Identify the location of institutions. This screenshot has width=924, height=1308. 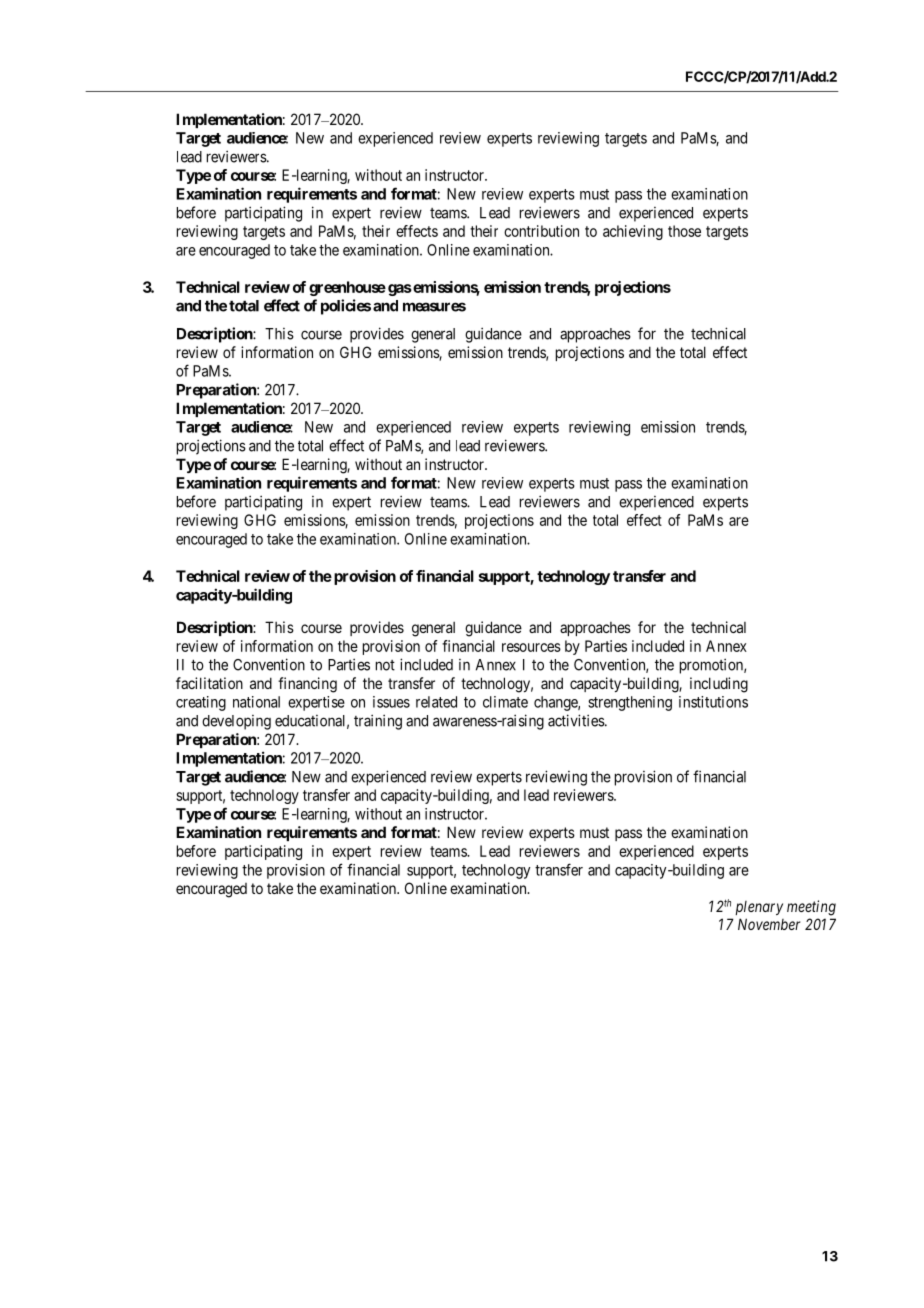
(713, 702).
